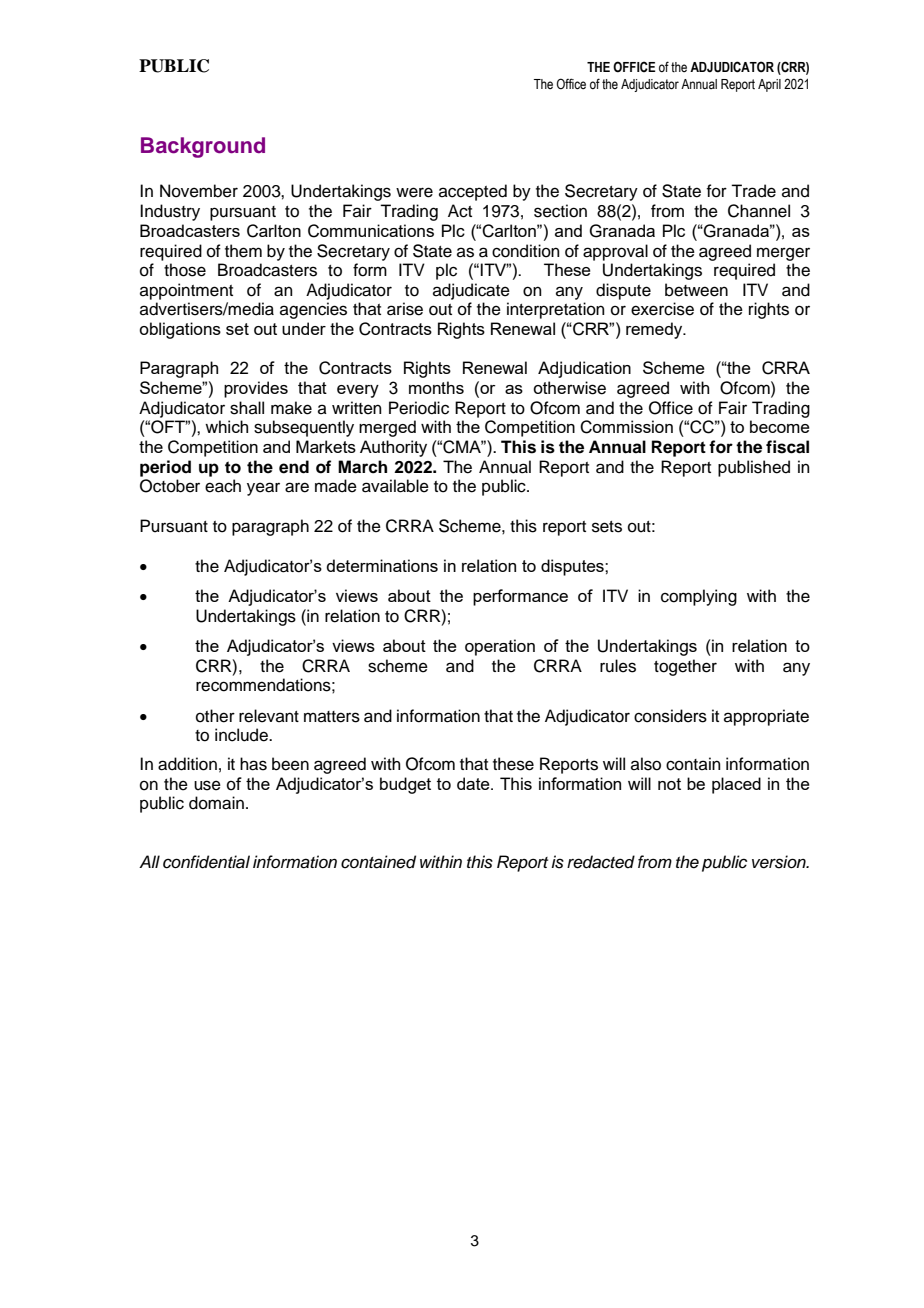 The height and width of the screenshot is (1308, 924). What do you see at coordinates (186, 291) in the screenshot?
I see `appointment` at bounding box center [186, 291].
